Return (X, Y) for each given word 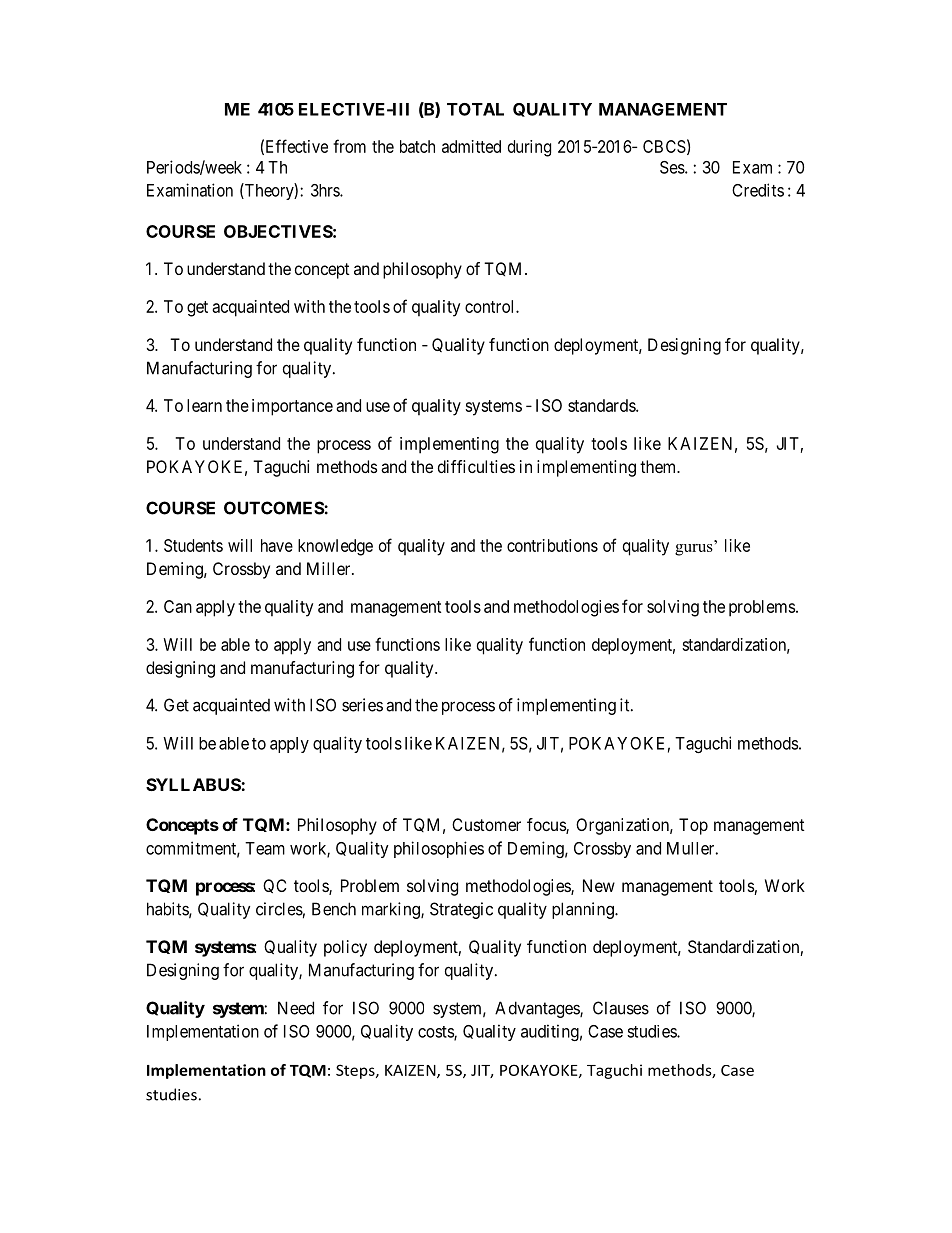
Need (296, 1008)
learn (204, 405)
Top (693, 826)
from (349, 146)
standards (602, 405)
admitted (471, 146)
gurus (695, 548)
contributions (552, 545)
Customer (486, 824)
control (491, 306)
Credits (758, 190)
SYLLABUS (194, 784)
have (277, 545)
